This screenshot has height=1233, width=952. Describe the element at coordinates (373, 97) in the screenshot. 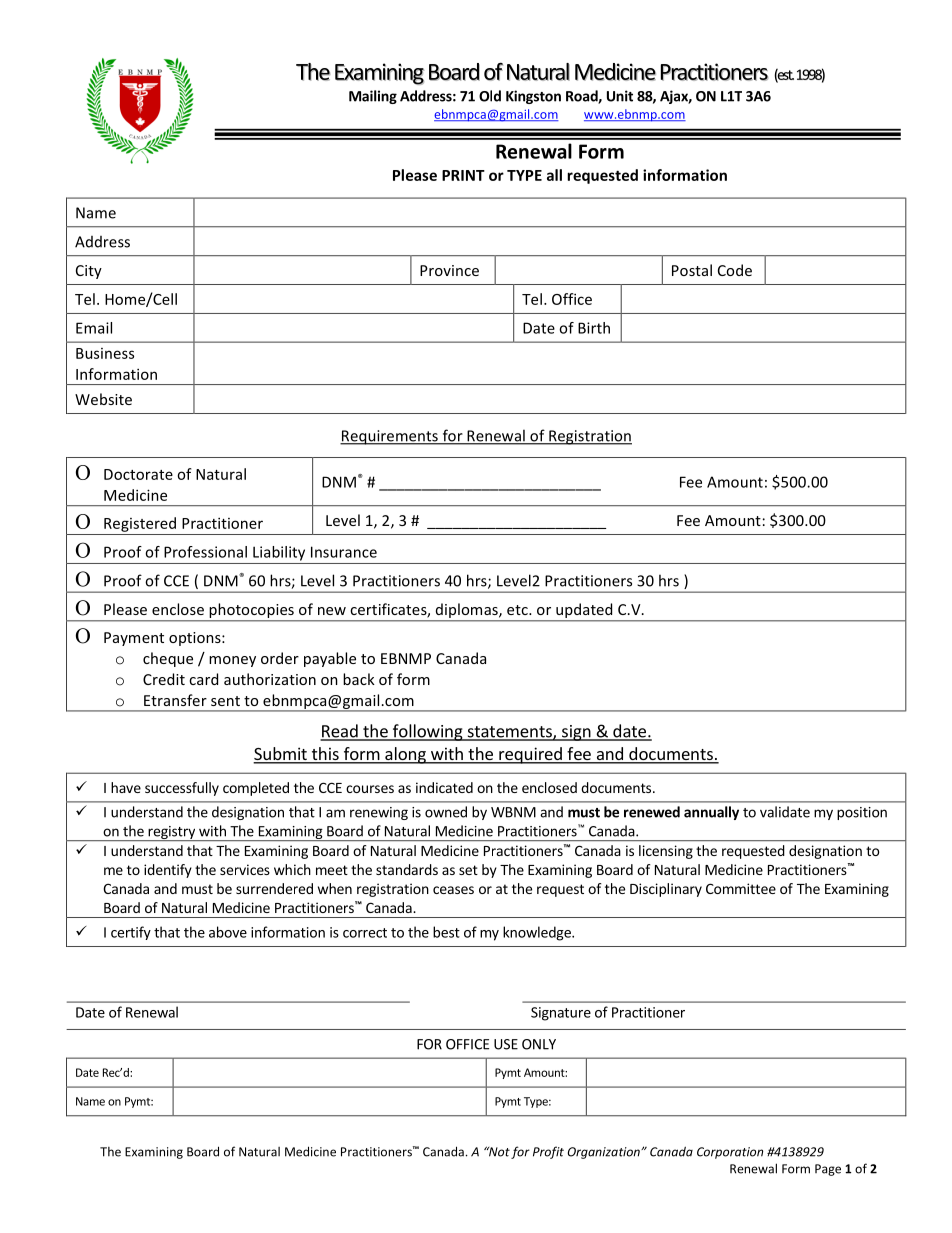

I see `Mailing` at that location.
